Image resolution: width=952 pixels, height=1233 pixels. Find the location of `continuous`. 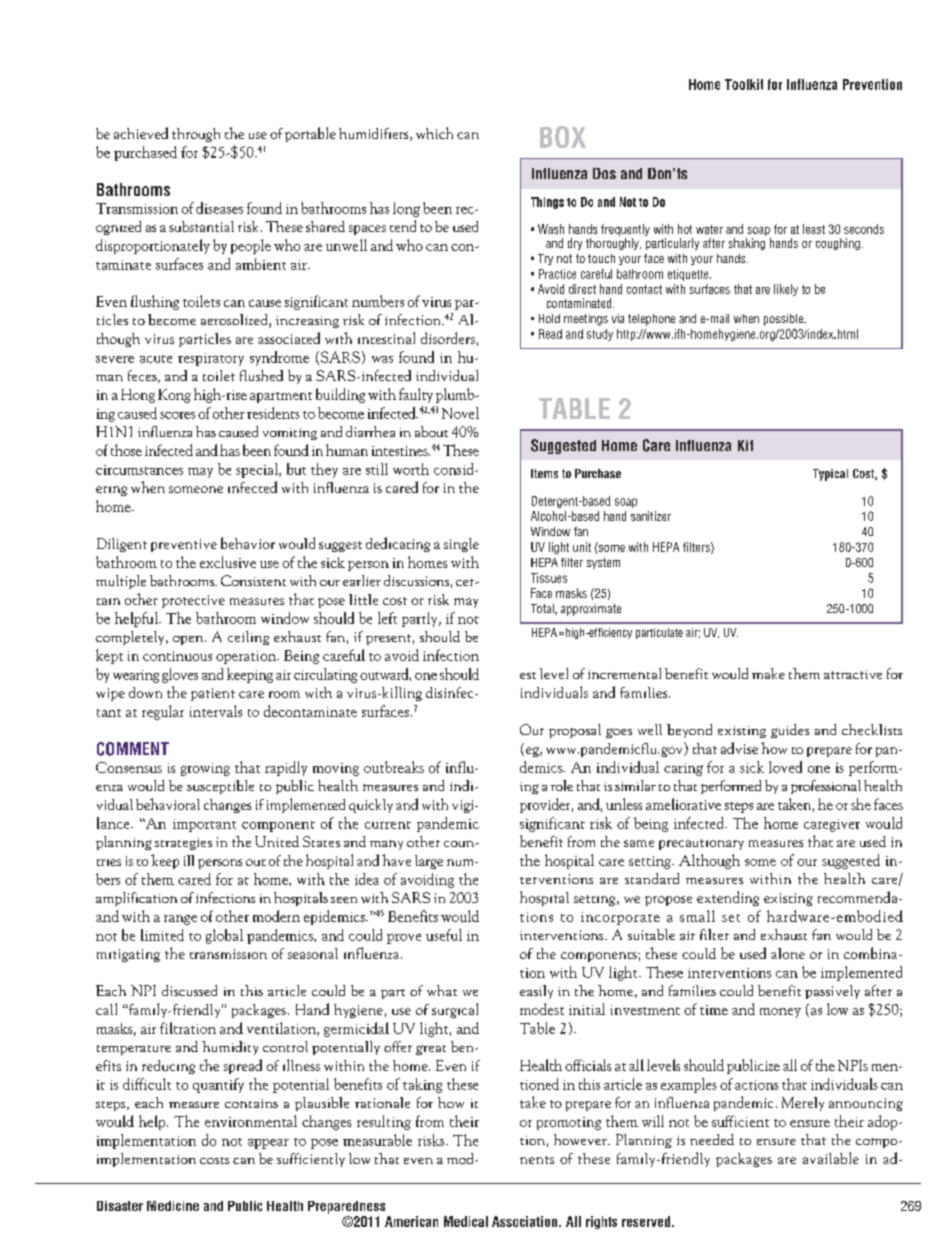

continuous is located at coordinates (177, 656).
